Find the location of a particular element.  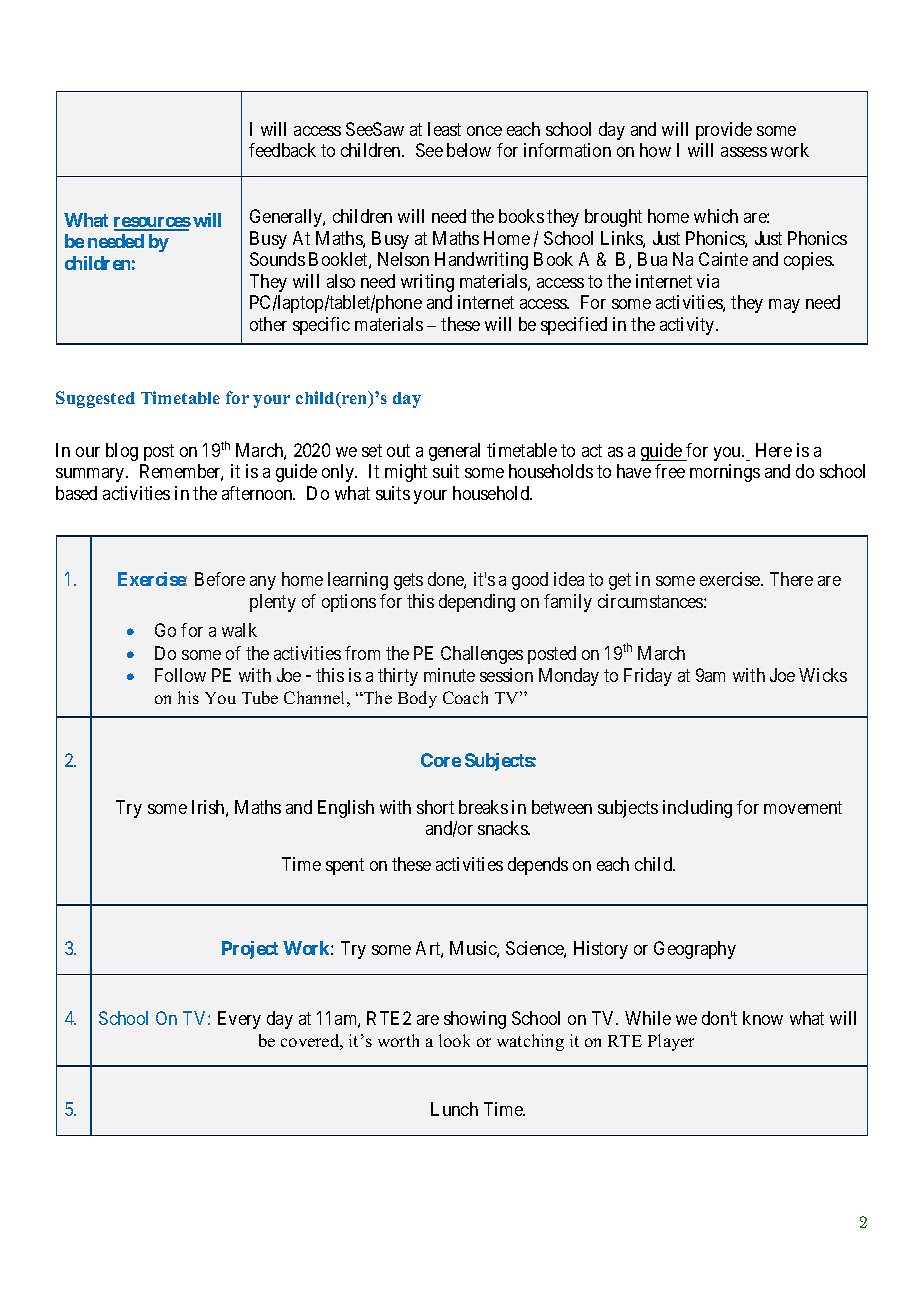

Core is located at coordinates (441, 760).
